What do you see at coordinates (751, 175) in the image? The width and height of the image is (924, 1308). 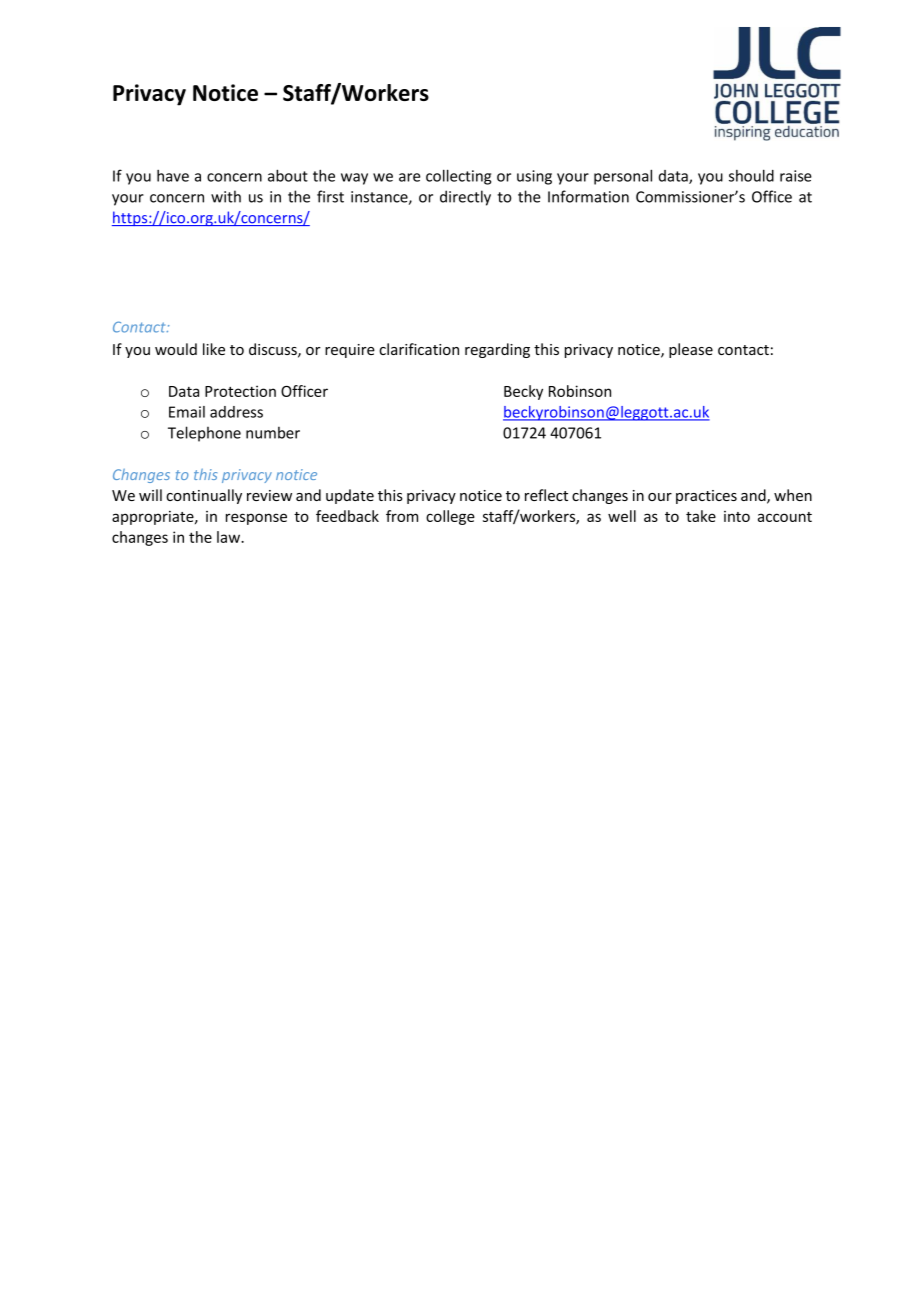 I see `should` at bounding box center [751, 175].
